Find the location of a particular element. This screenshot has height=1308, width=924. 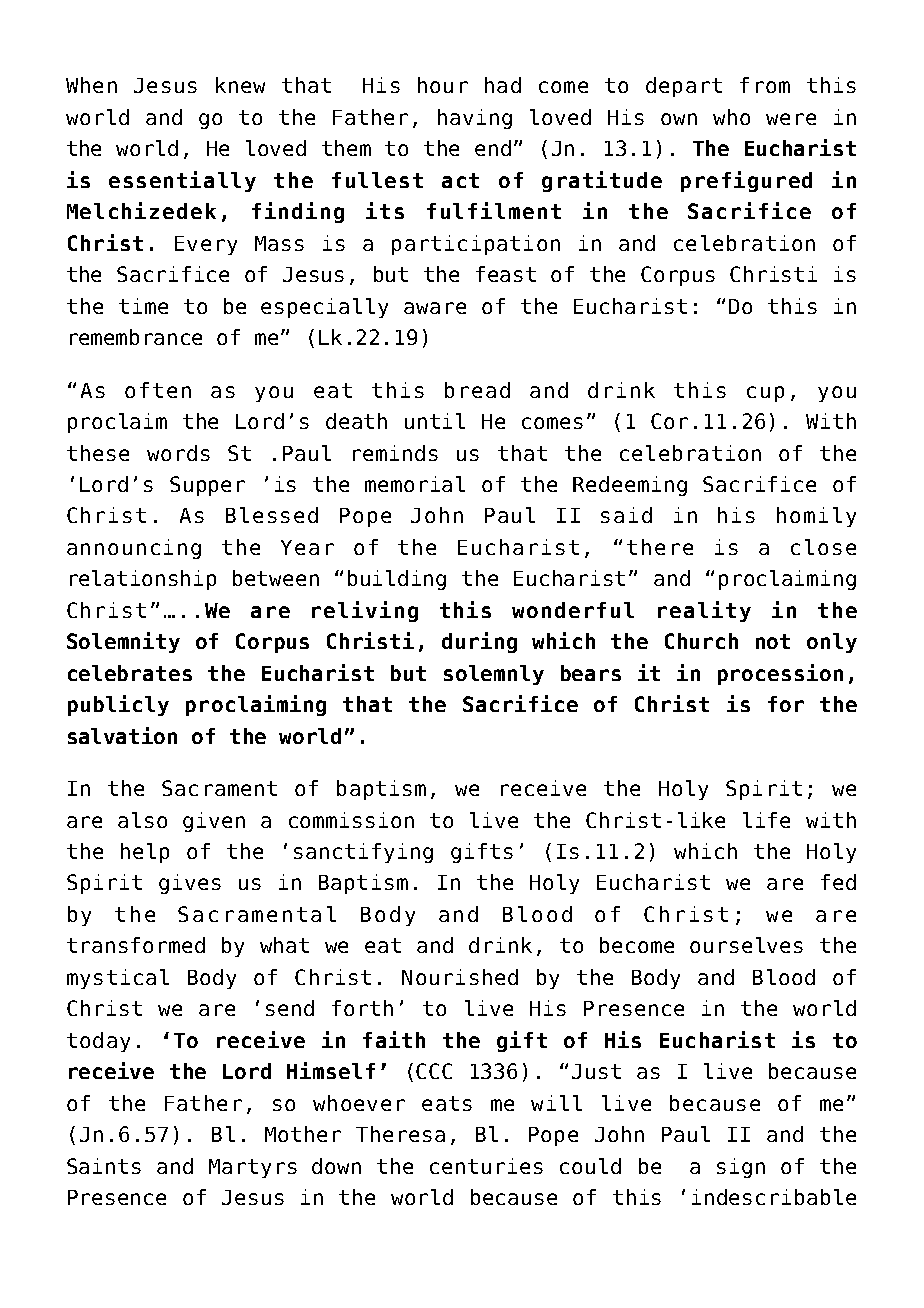

were is located at coordinates (791, 119).
